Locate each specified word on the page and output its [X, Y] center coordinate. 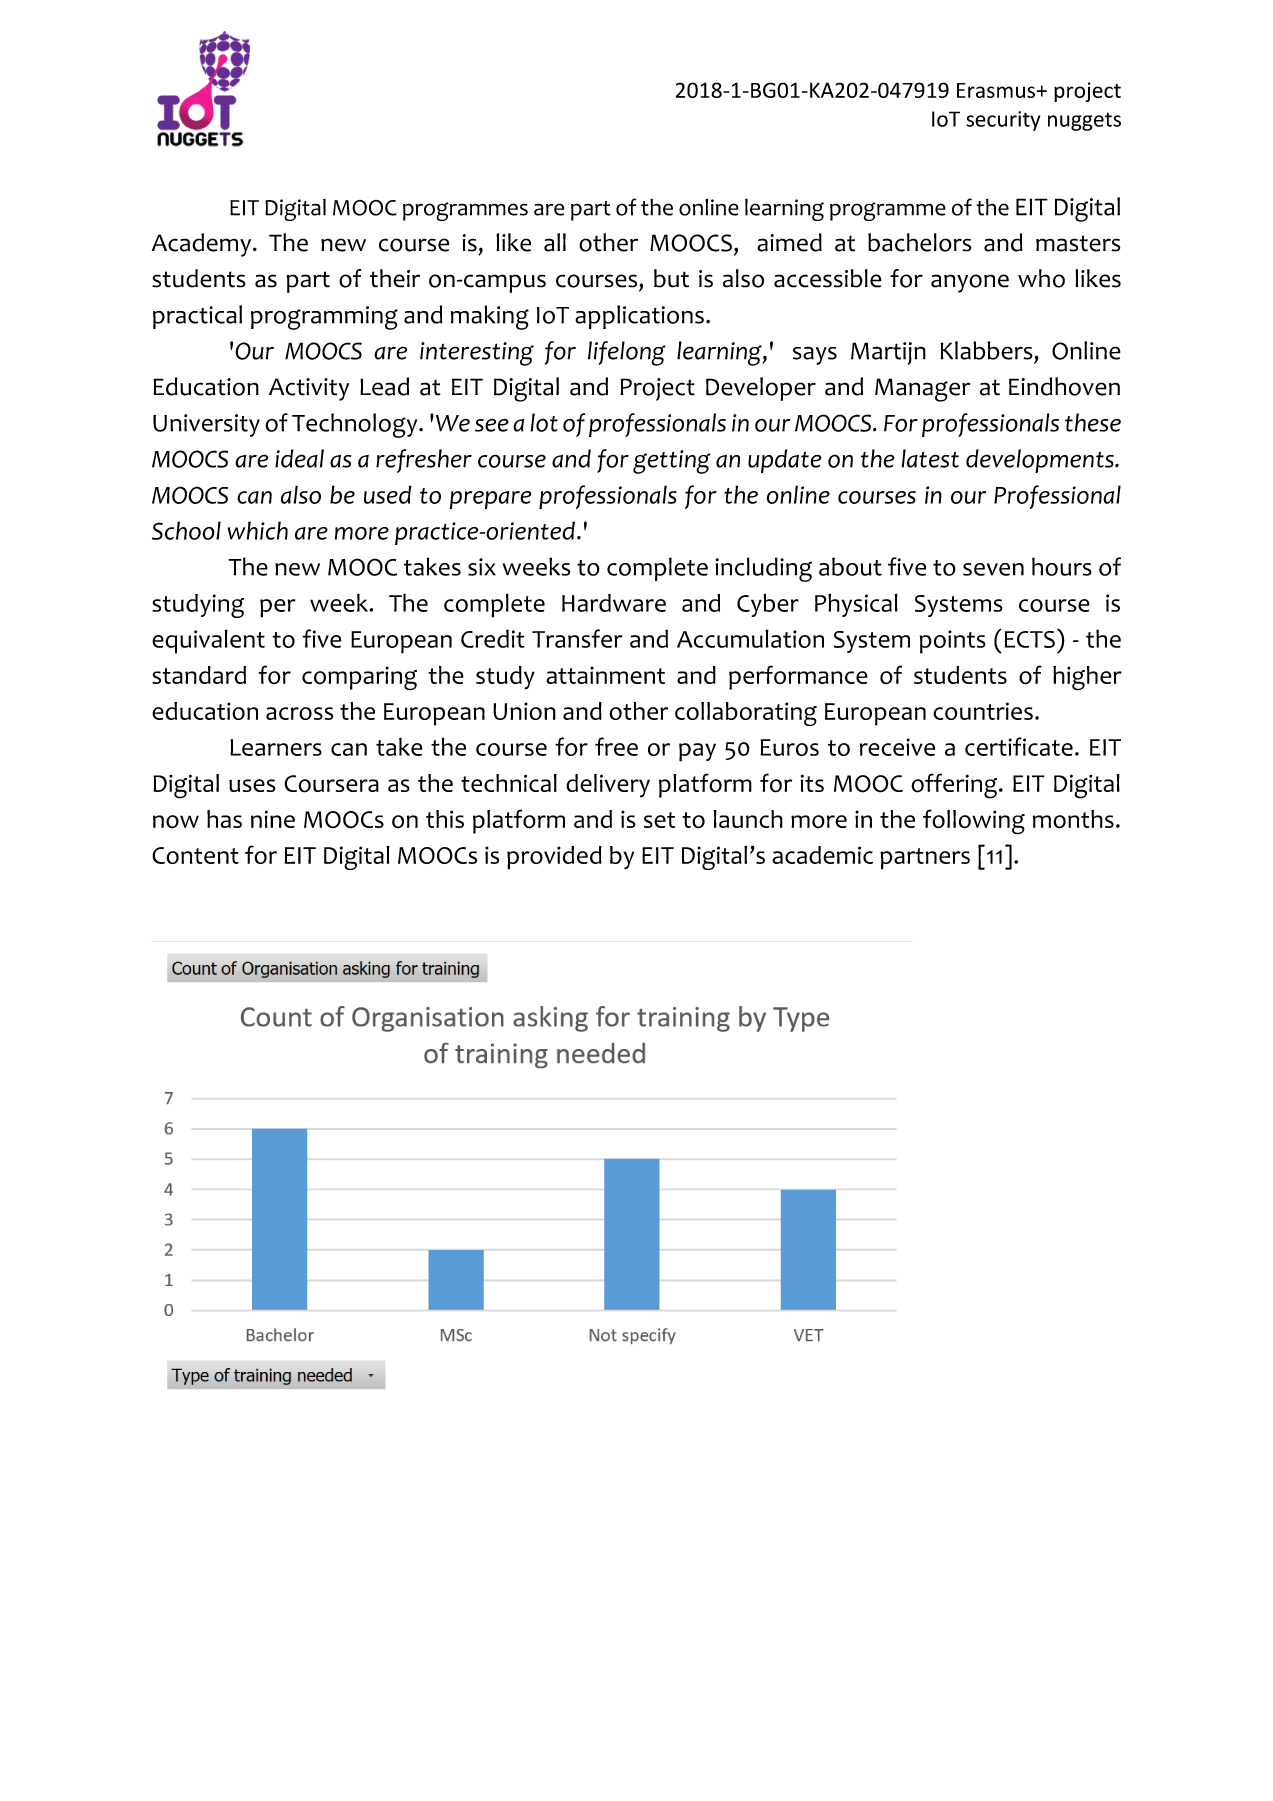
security [1003, 121]
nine [273, 819]
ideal [299, 458]
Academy [203, 245]
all [555, 242]
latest [930, 458]
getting [672, 462]
